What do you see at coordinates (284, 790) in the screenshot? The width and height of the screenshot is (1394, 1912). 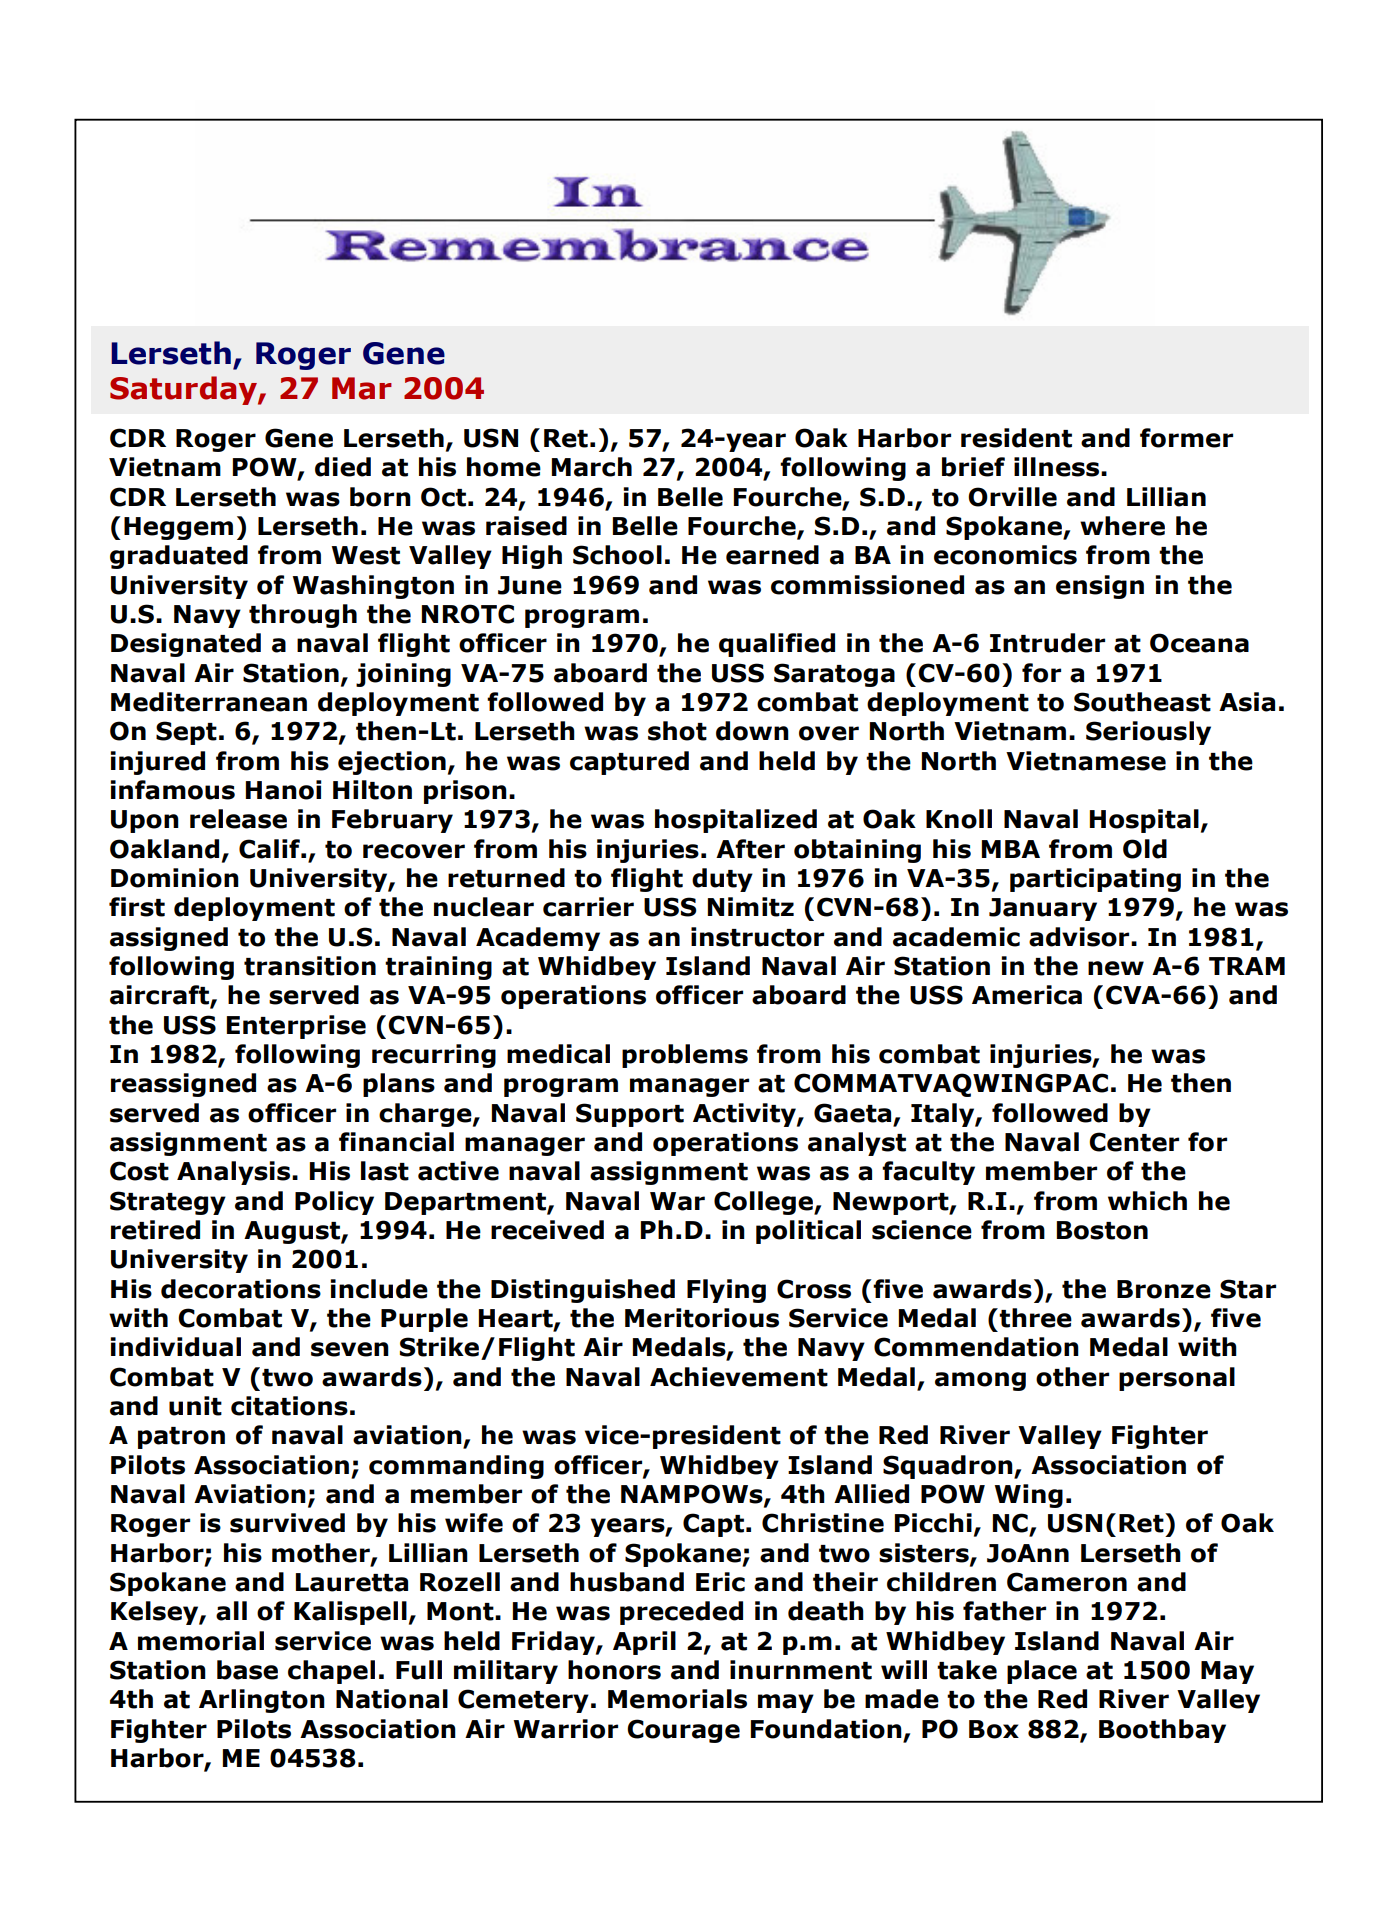 I see `Hanoi` at bounding box center [284, 790].
